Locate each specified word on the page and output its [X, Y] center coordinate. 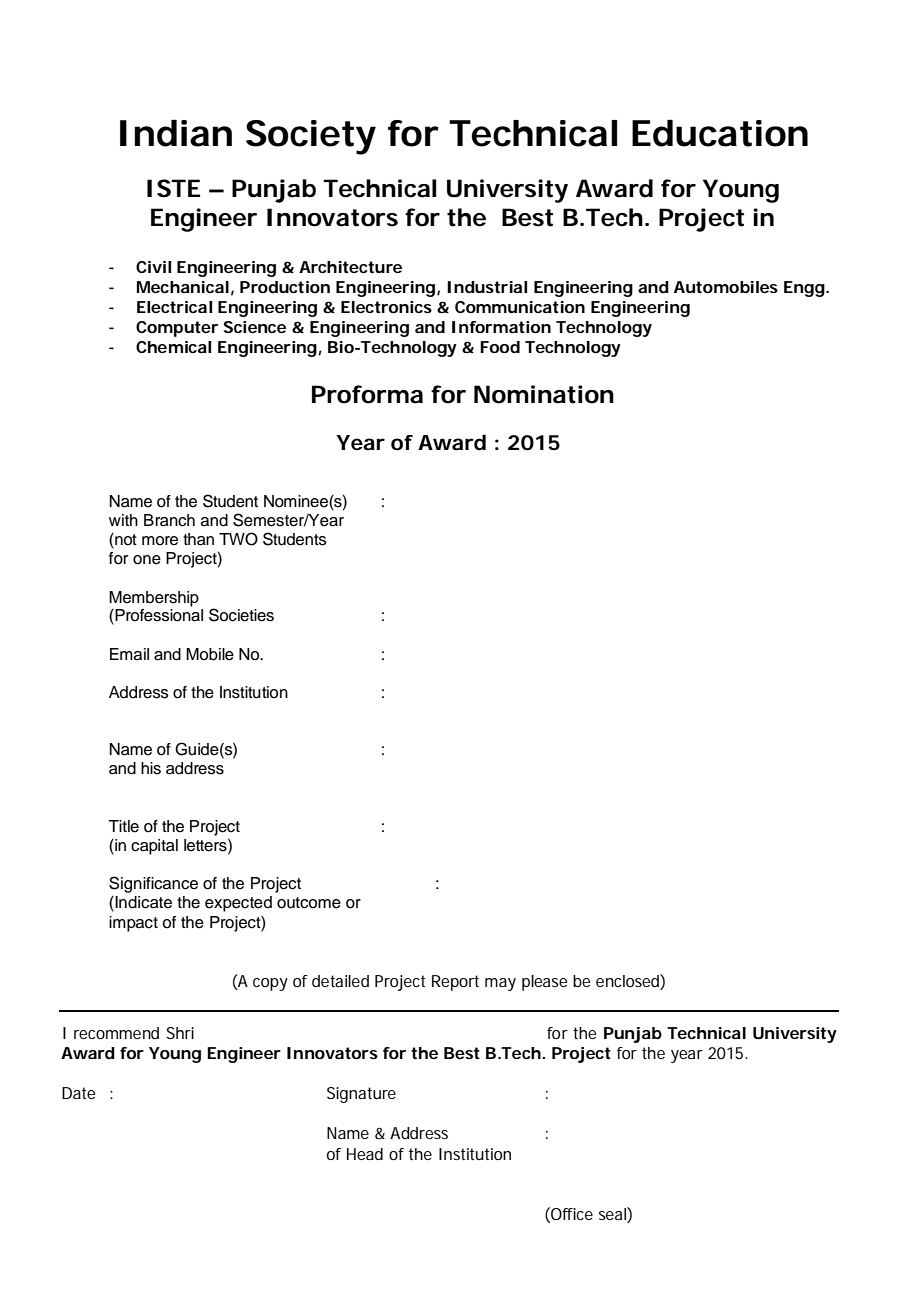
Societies [241, 615]
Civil [153, 267]
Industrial [487, 287]
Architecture [350, 267]
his [151, 768]
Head [365, 1154]
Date [78, 1093]
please [544, 983]
